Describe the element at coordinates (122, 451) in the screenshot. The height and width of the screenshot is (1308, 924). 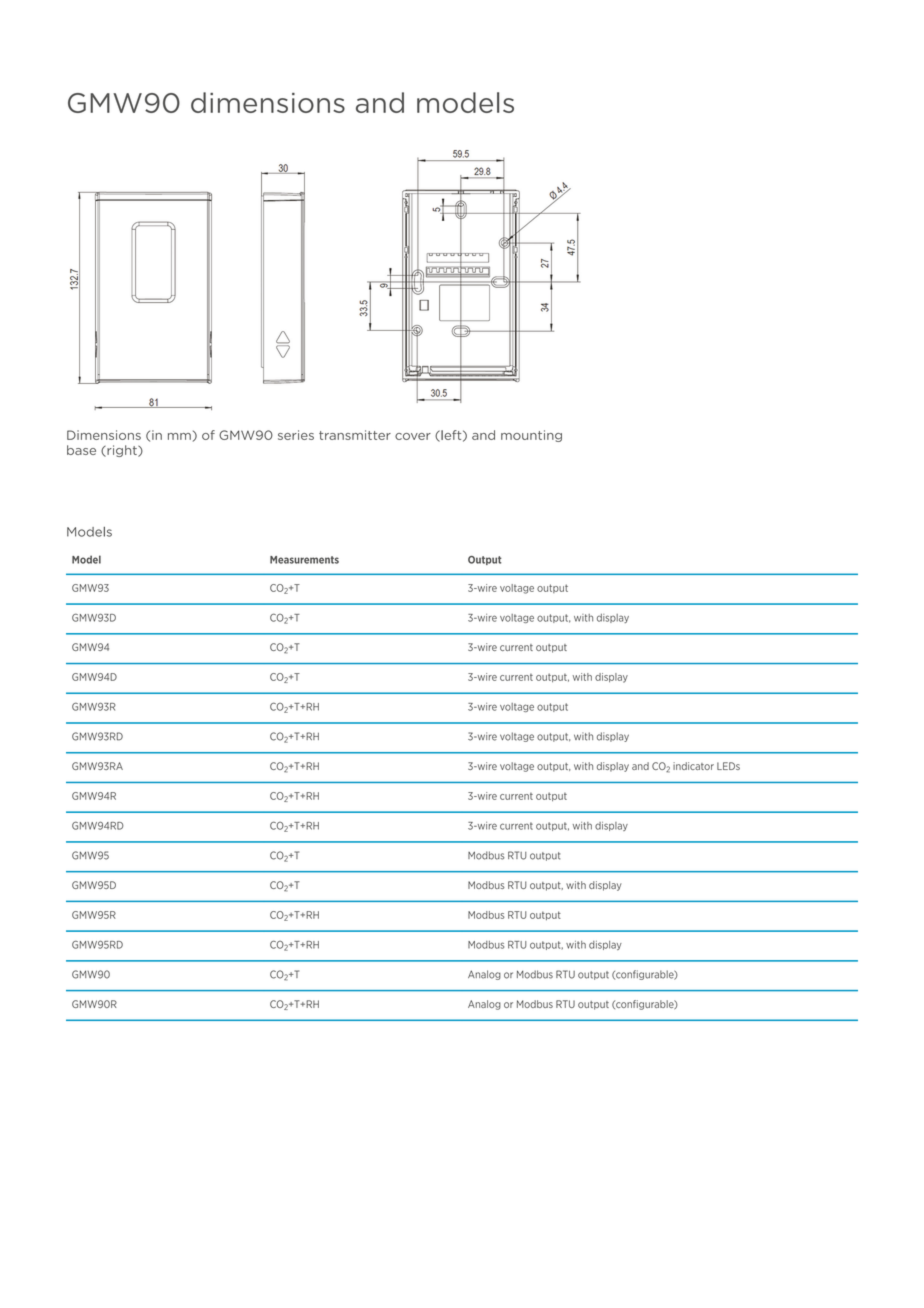
I see `right` at that location.
